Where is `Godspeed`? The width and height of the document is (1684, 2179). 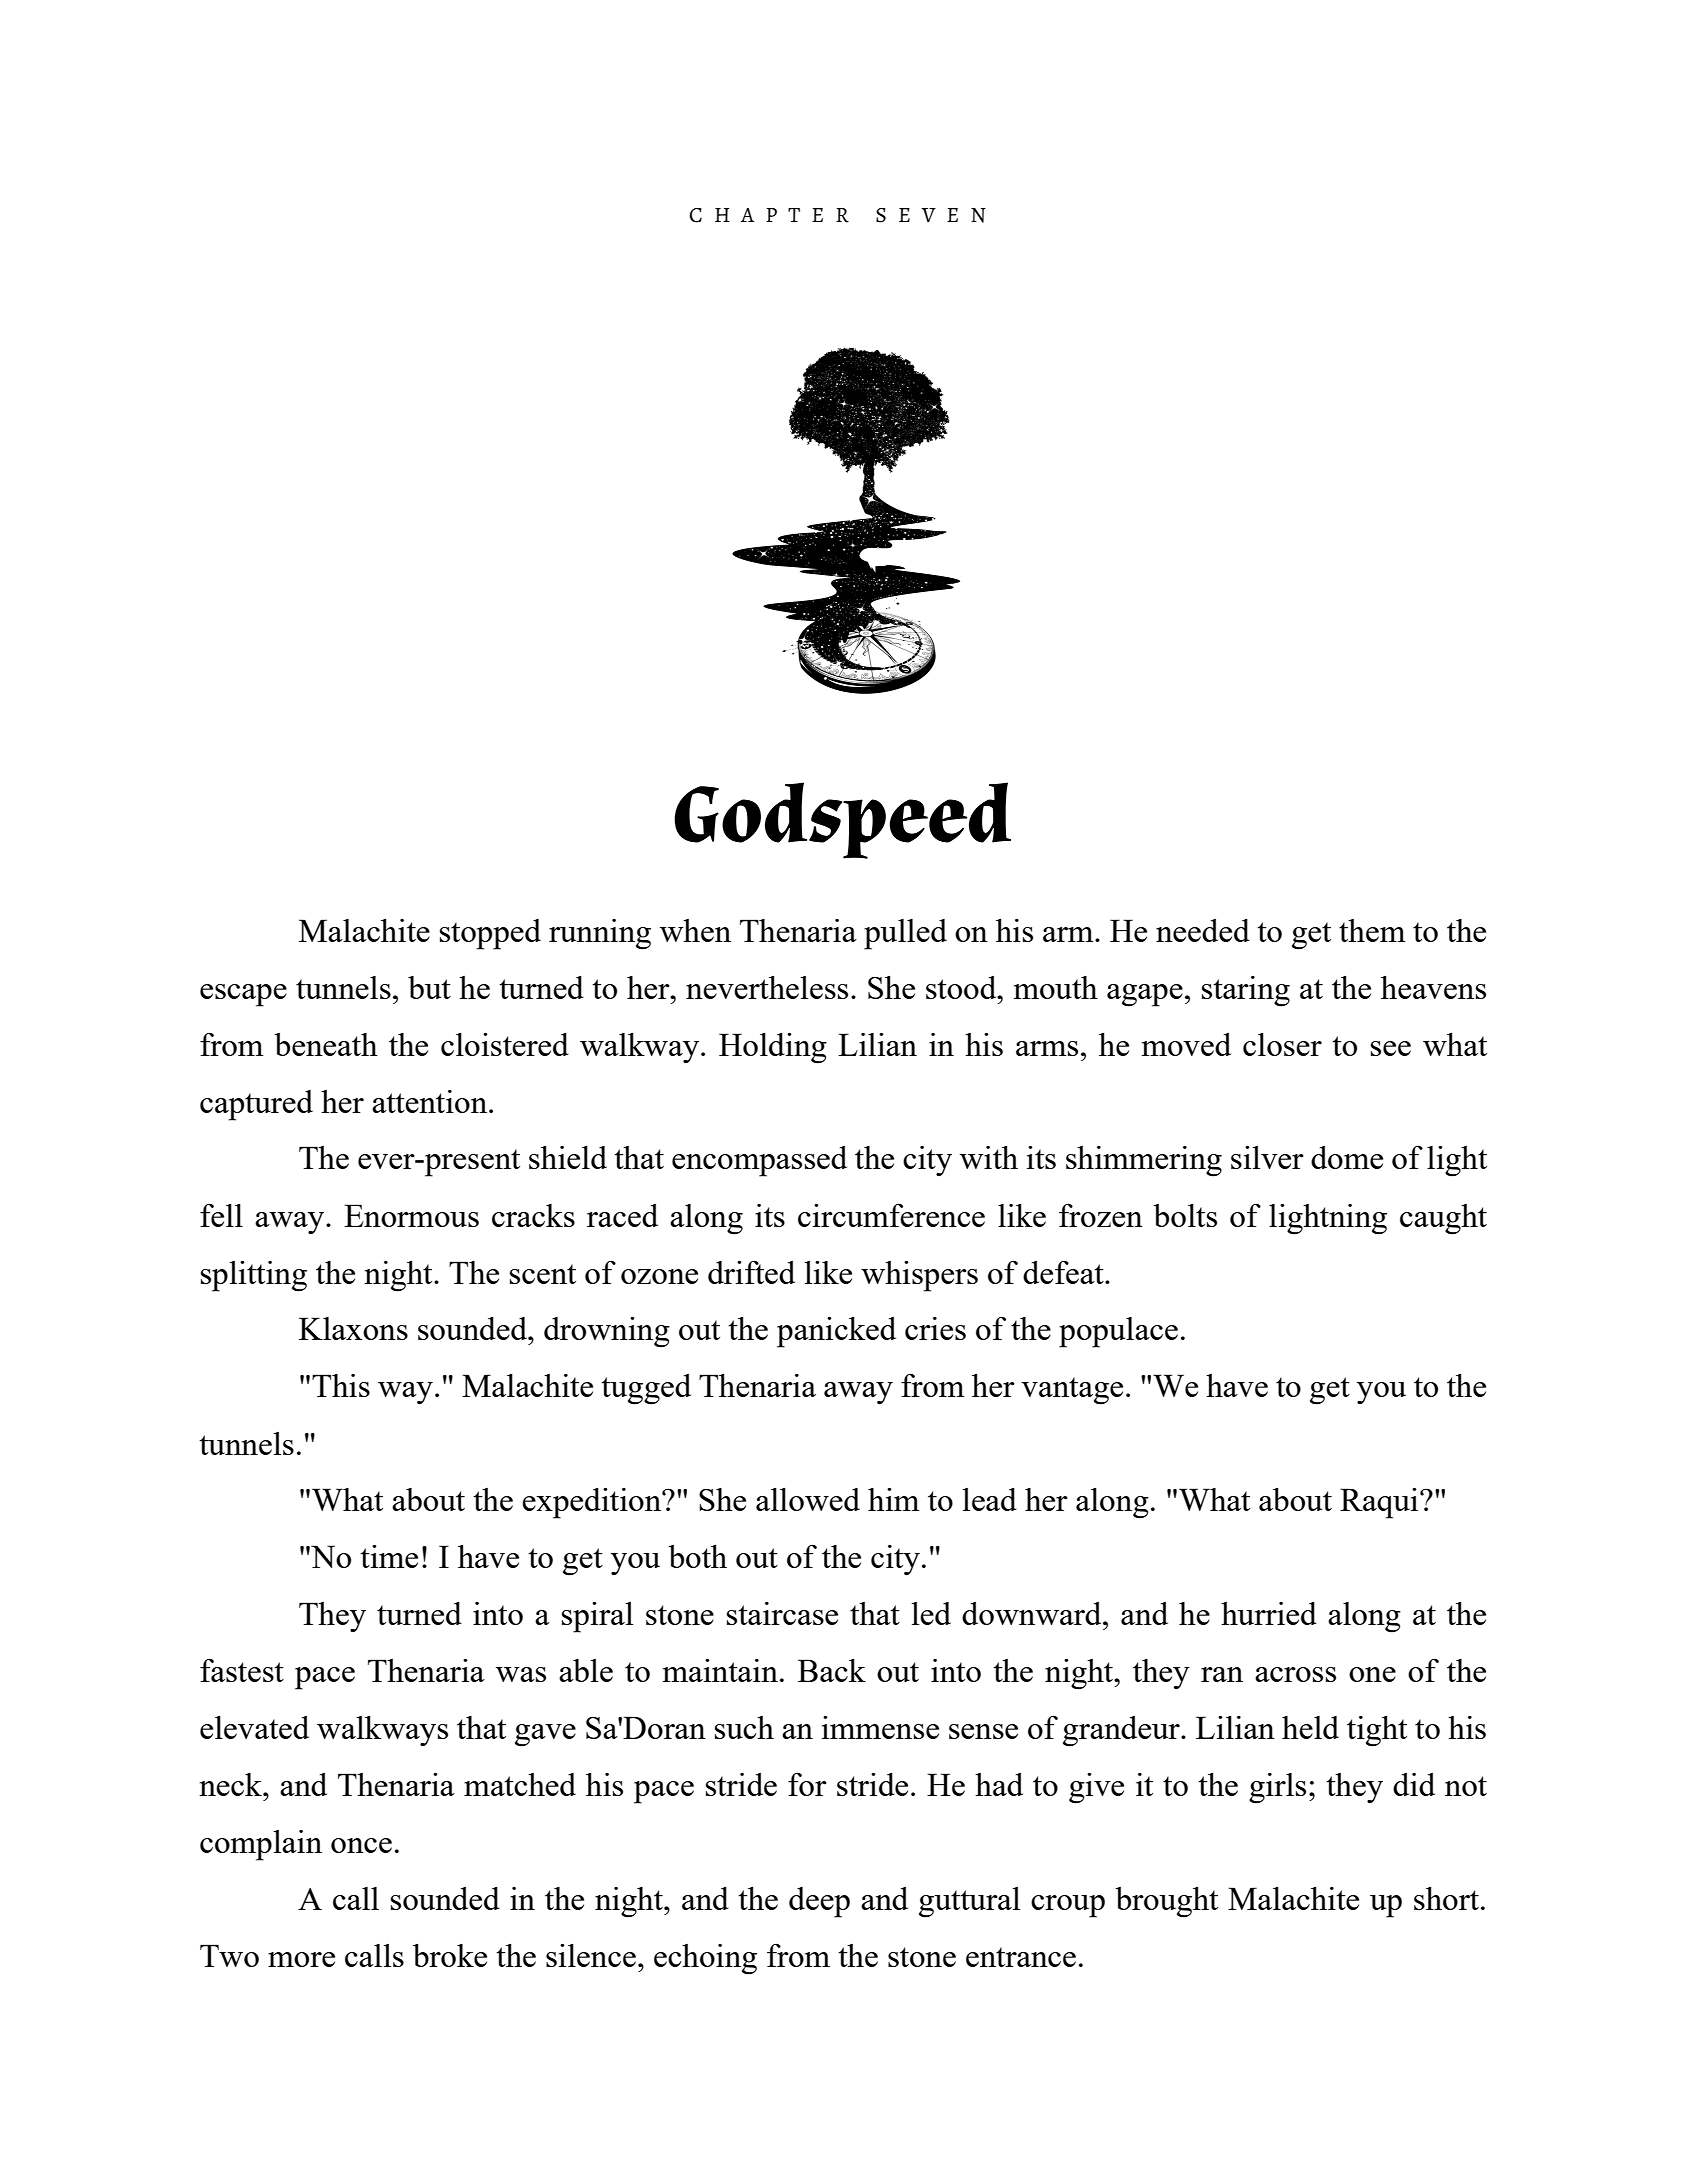 Godspeed is located at coordinates (842, 820).
